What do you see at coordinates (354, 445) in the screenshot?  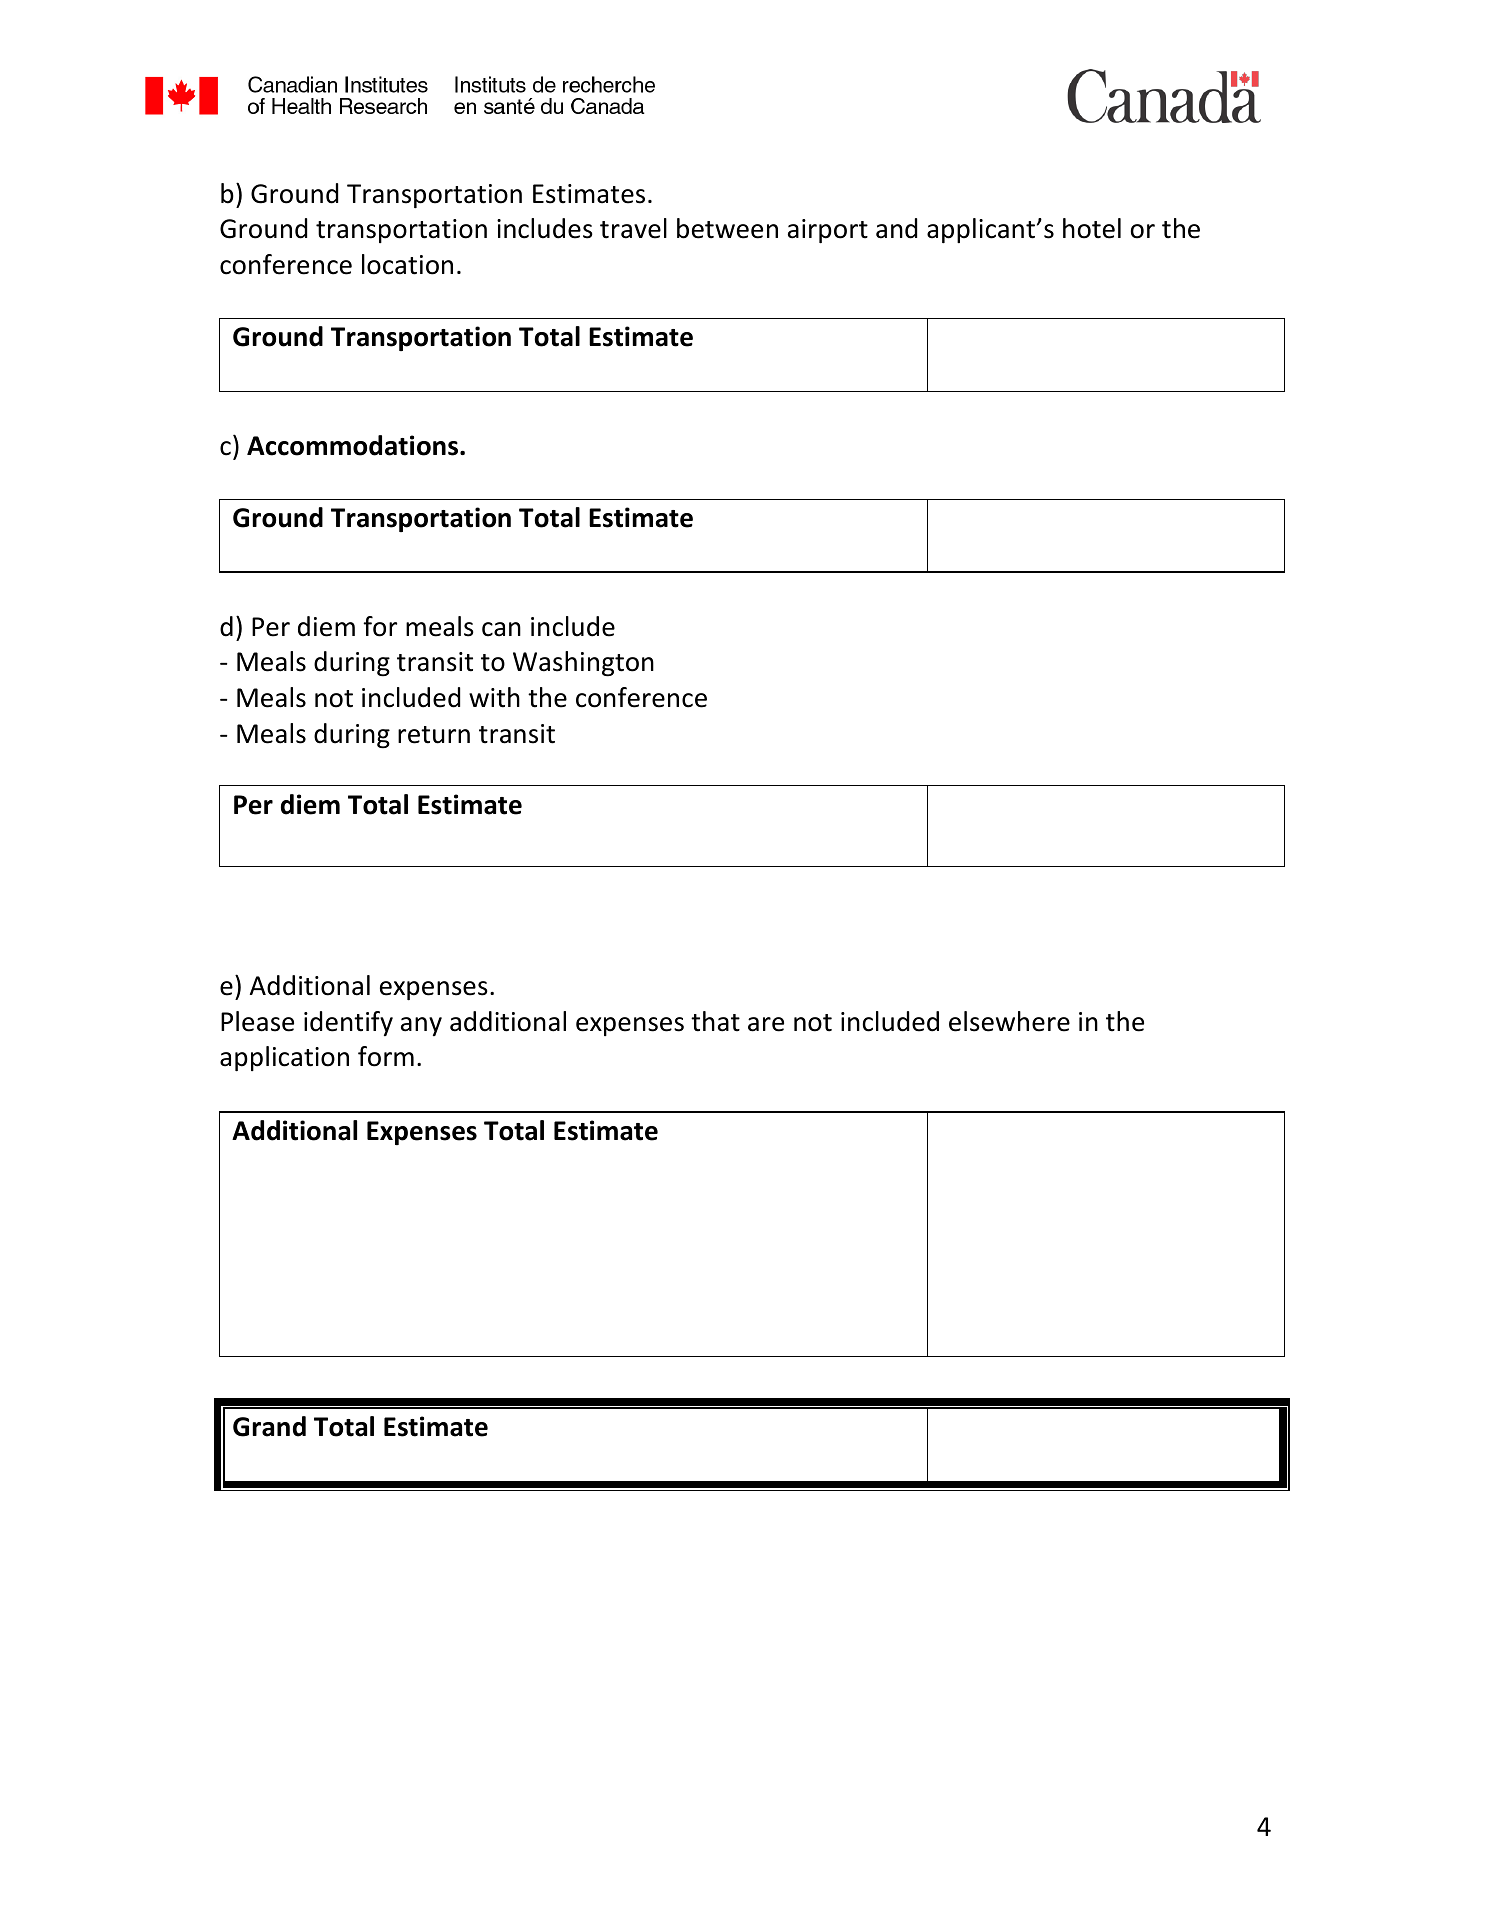 I see `Accommodations` at bounding box center [354, 445].
